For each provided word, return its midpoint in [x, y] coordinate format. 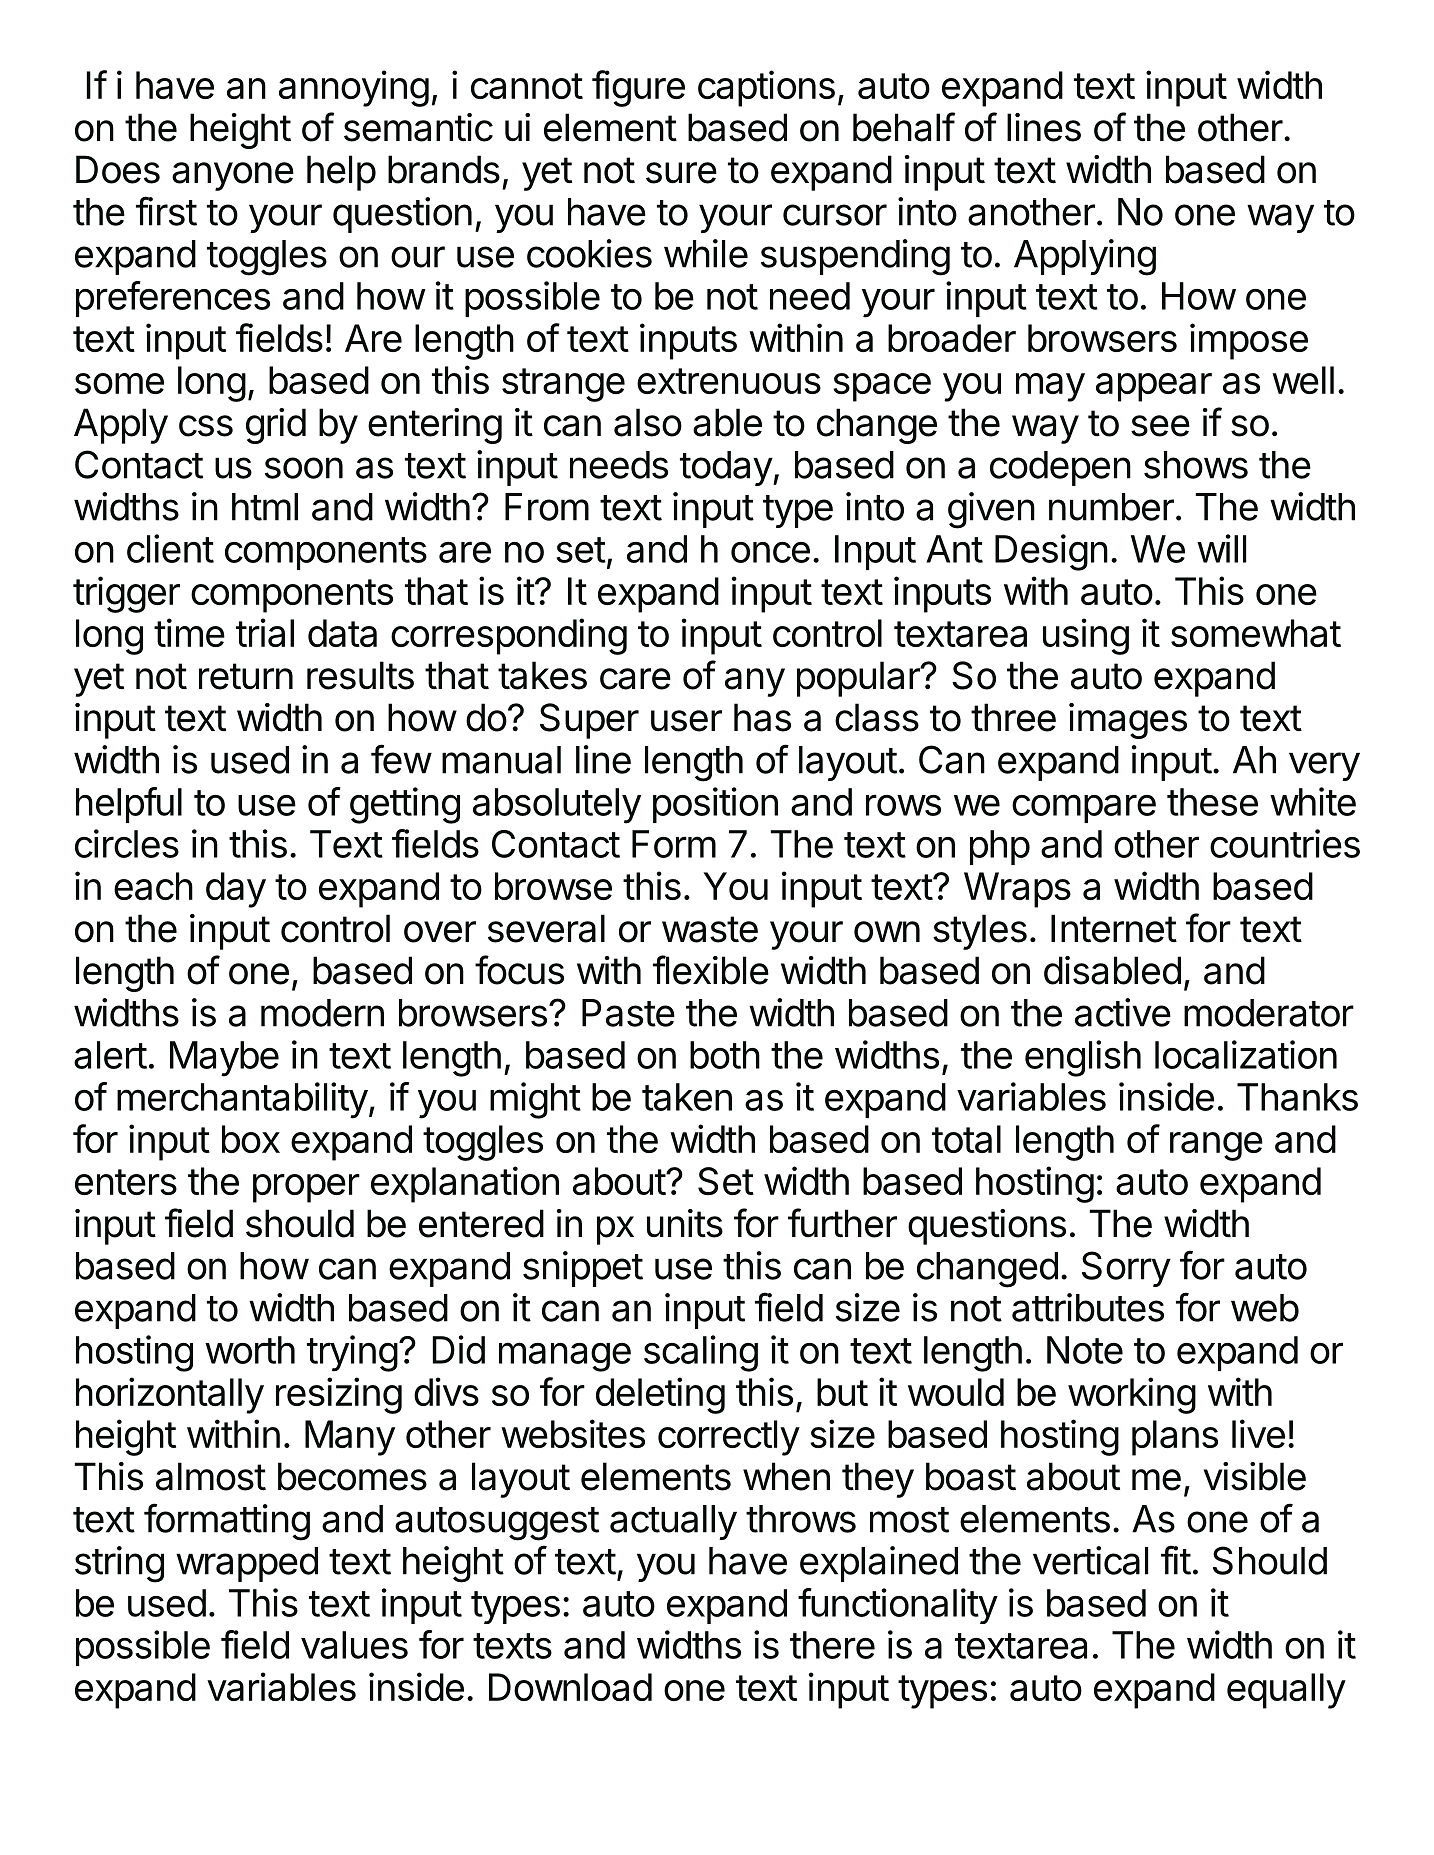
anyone [233, 176]
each [153, 886]
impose [1249, 341]
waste [710, 929]
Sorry [1126, 1269]
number [1111, 507]
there [832, 1645]
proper [306, 1188]
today [726, 468]
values [354, 1645]
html [265, 507]
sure [681, 173]
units [685, 1223]
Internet [1114, 928]
